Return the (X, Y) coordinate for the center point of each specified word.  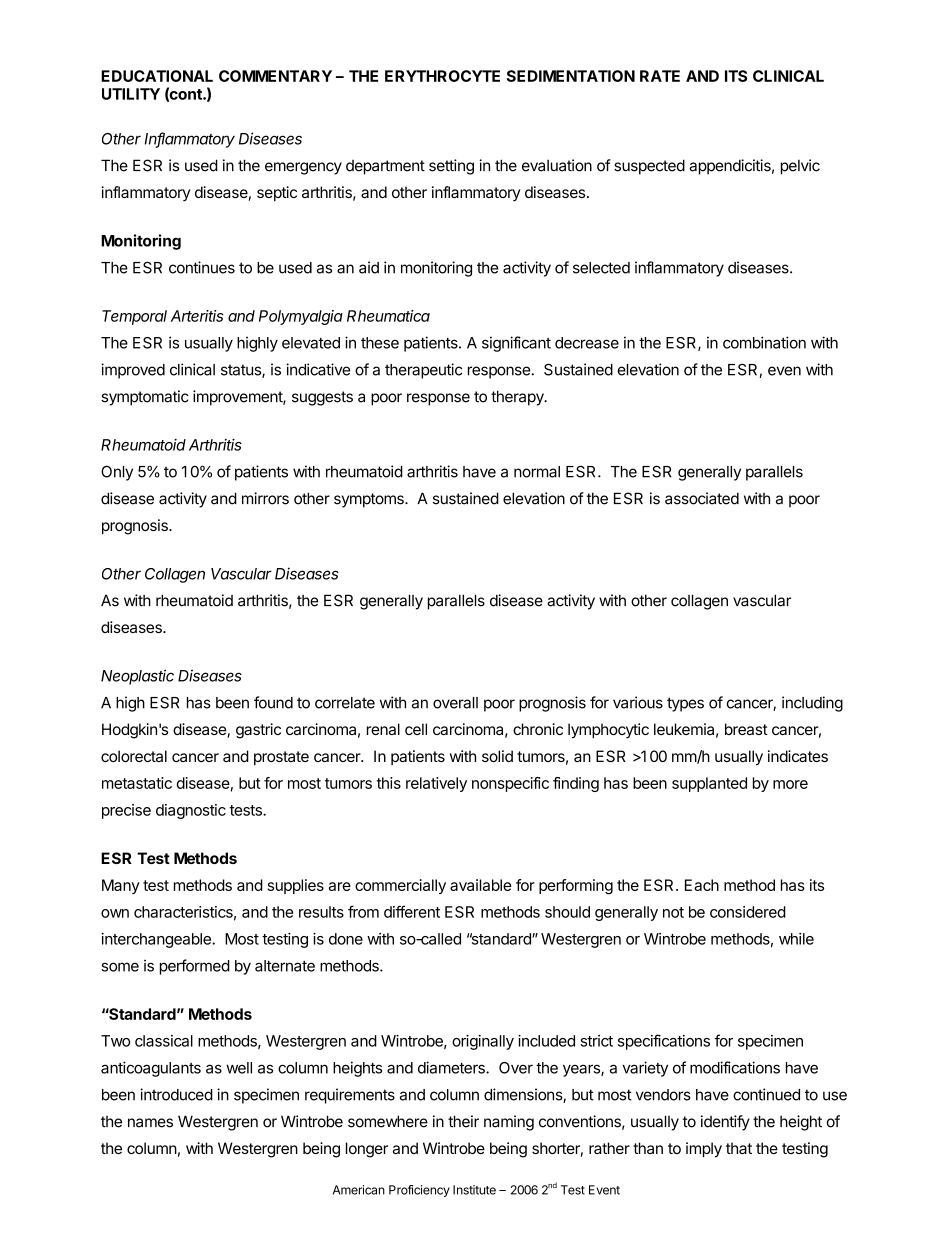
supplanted (709, 784)
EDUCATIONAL (157, 76)
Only (117, 473)
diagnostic (191, 811)
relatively (436, 784)
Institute (474, 1190)
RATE (660, 76)
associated (702, 498)
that (739, 1148)
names (150, 1123)
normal (537, 472)
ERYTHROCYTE (442, 76)
